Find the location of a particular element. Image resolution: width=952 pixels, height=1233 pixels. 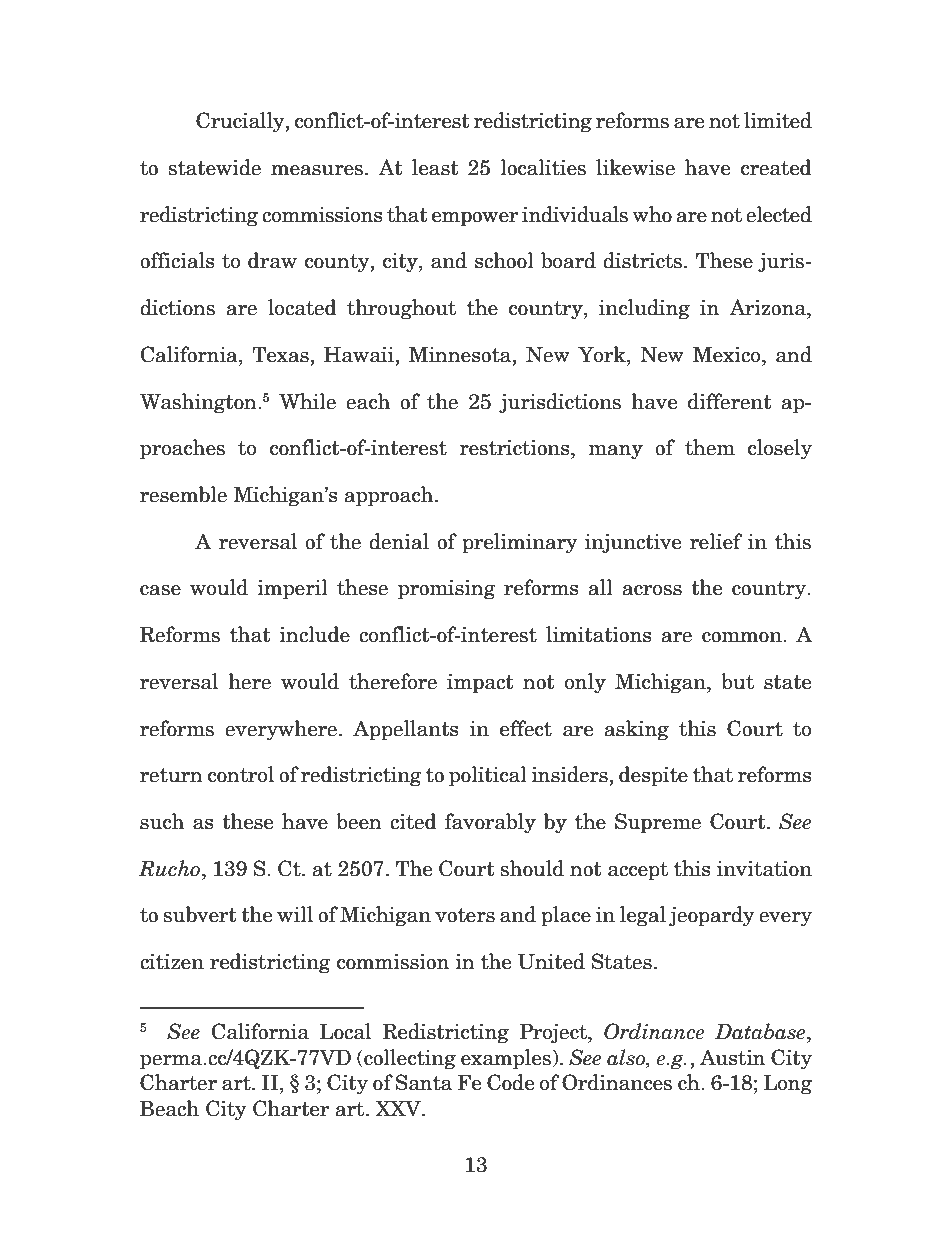

created is located at coordinates (776, 167).
